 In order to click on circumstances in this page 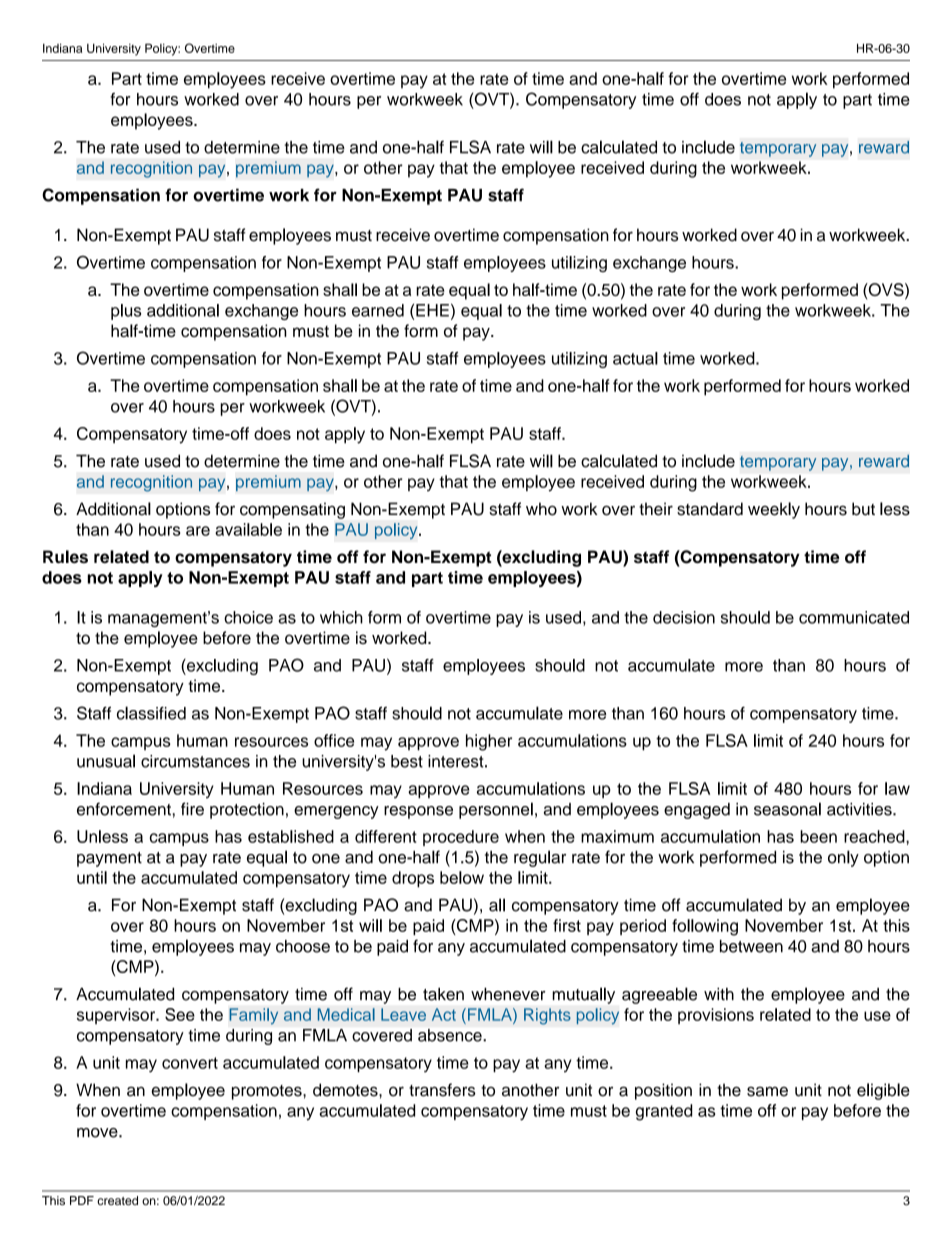, I will do `click(195, 761)`.
